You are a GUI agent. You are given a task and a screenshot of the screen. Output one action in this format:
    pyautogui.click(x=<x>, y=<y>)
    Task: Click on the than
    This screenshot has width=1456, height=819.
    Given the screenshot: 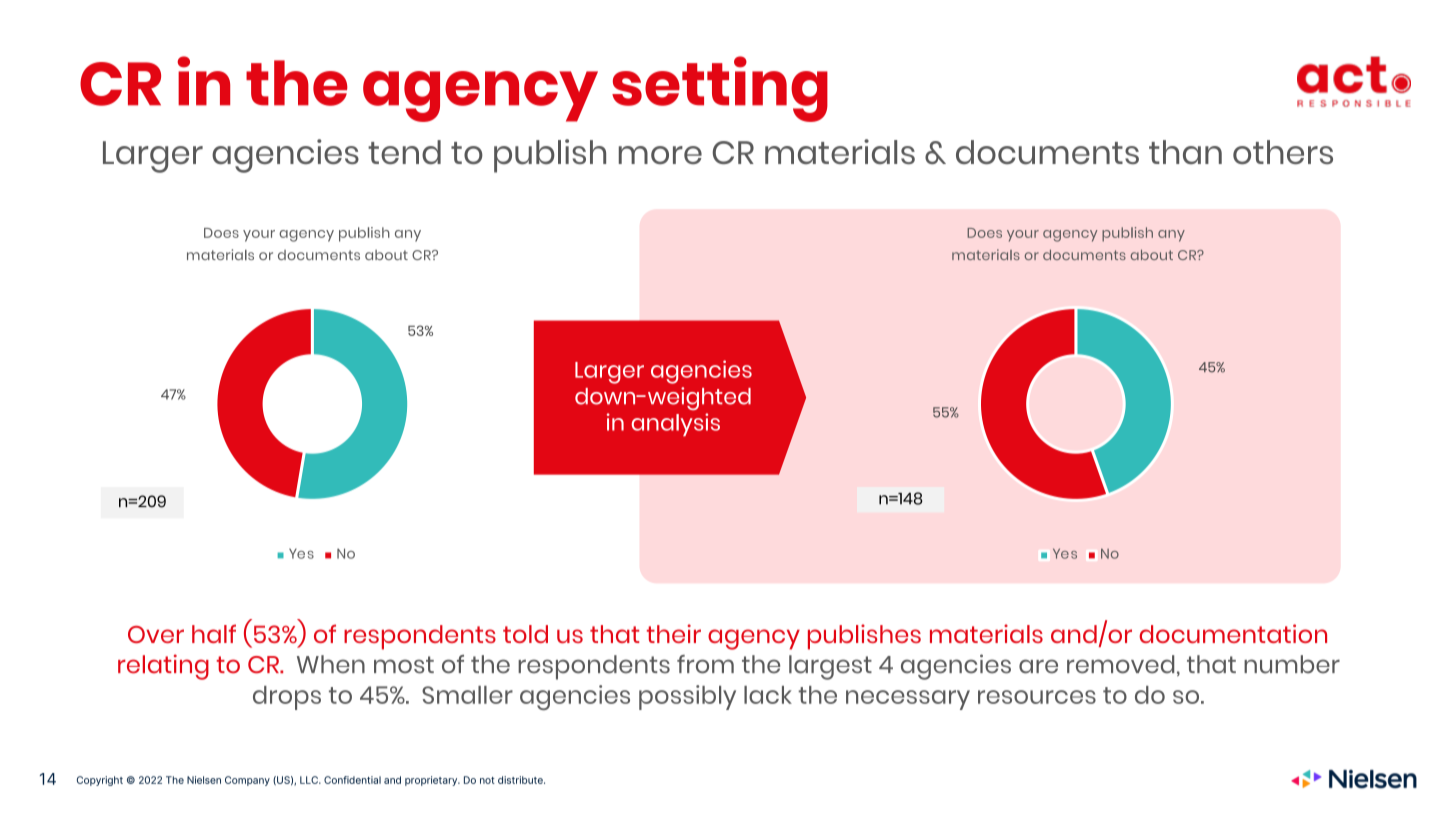 What is the action you would take?
    pyautogui.click(x=1185, y=152)
